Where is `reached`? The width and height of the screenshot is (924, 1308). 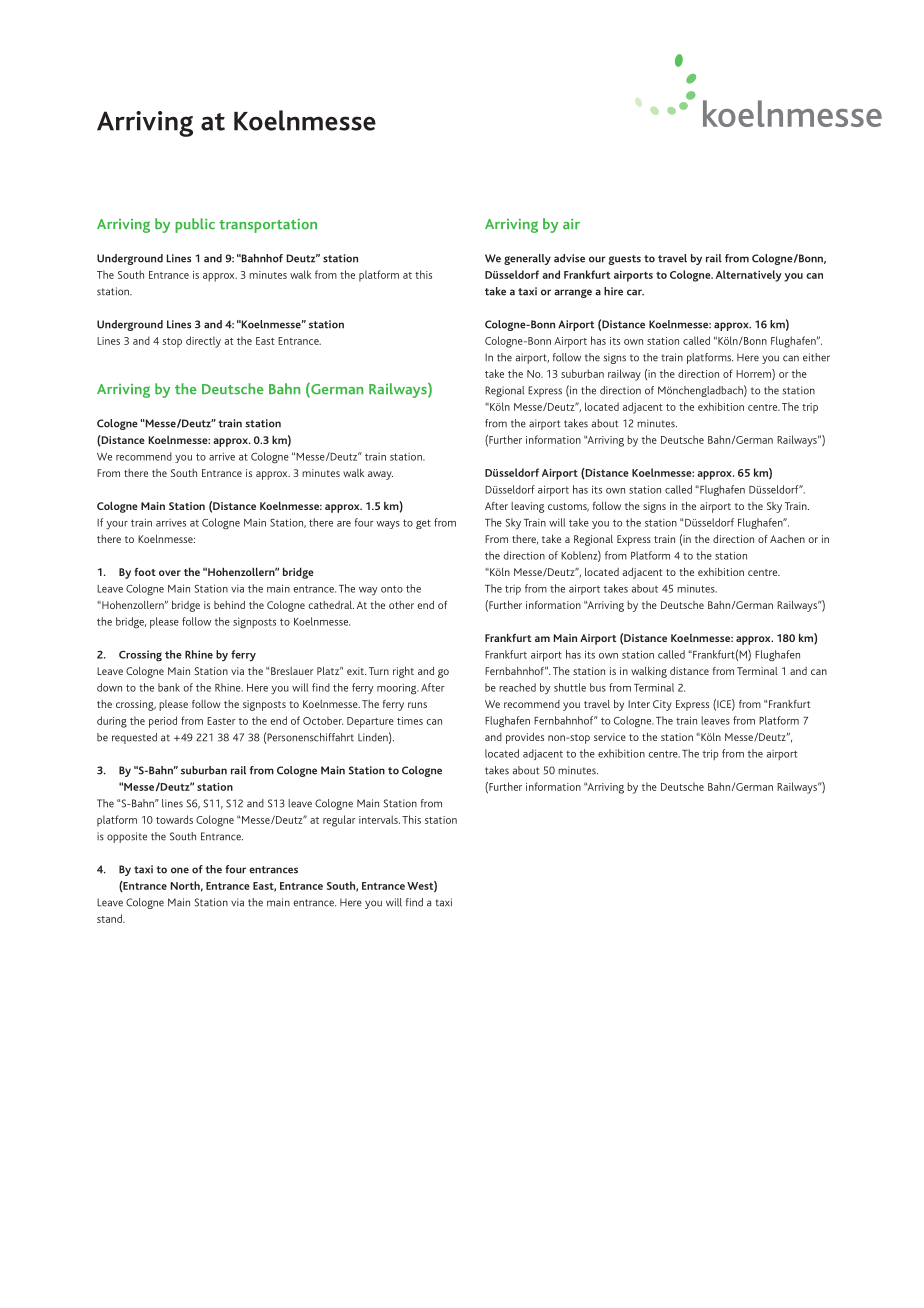
reached is located at coordinates (517, 687).
